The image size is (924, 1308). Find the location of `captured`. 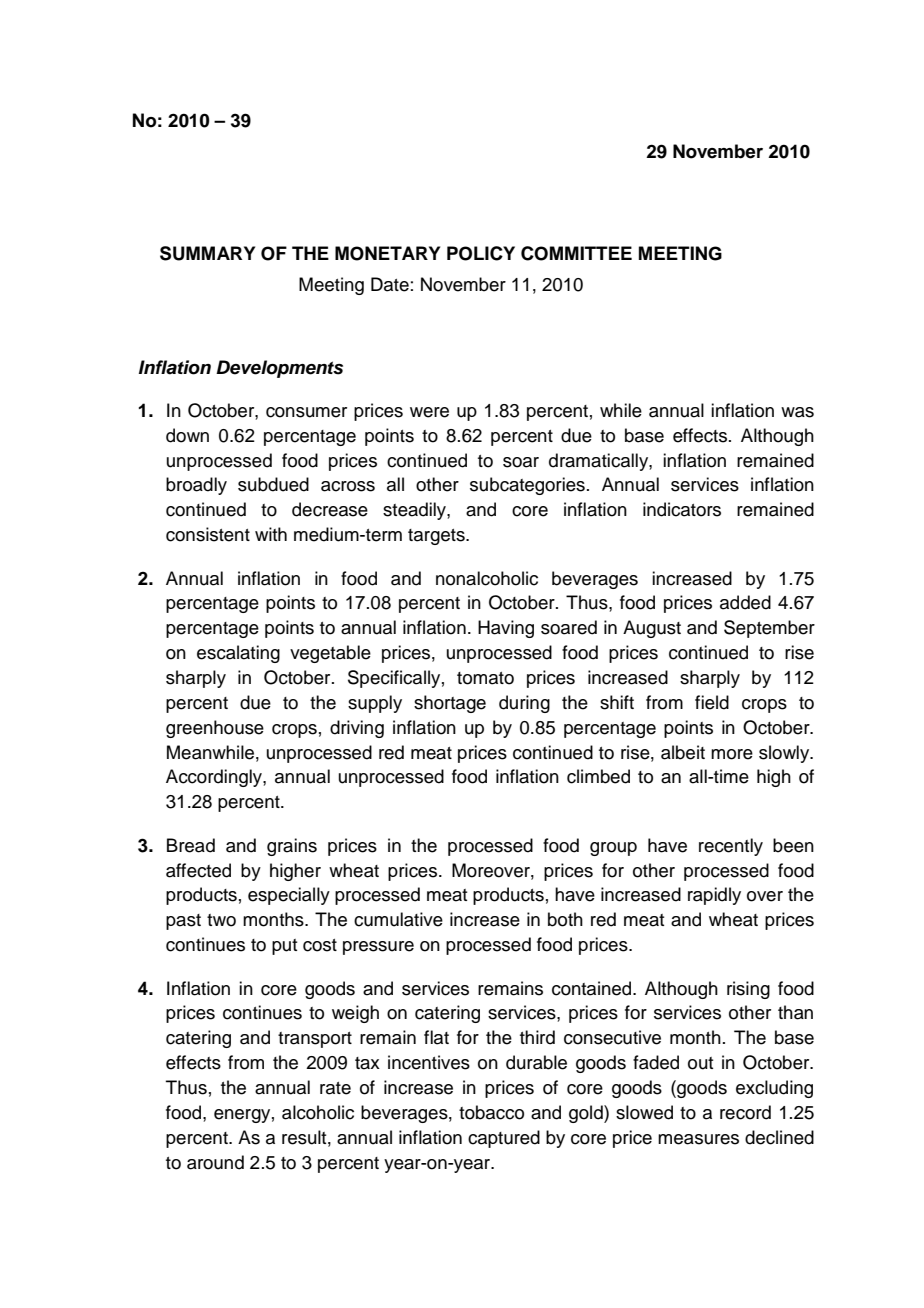

captured is located at coordinates (504, 1139).
